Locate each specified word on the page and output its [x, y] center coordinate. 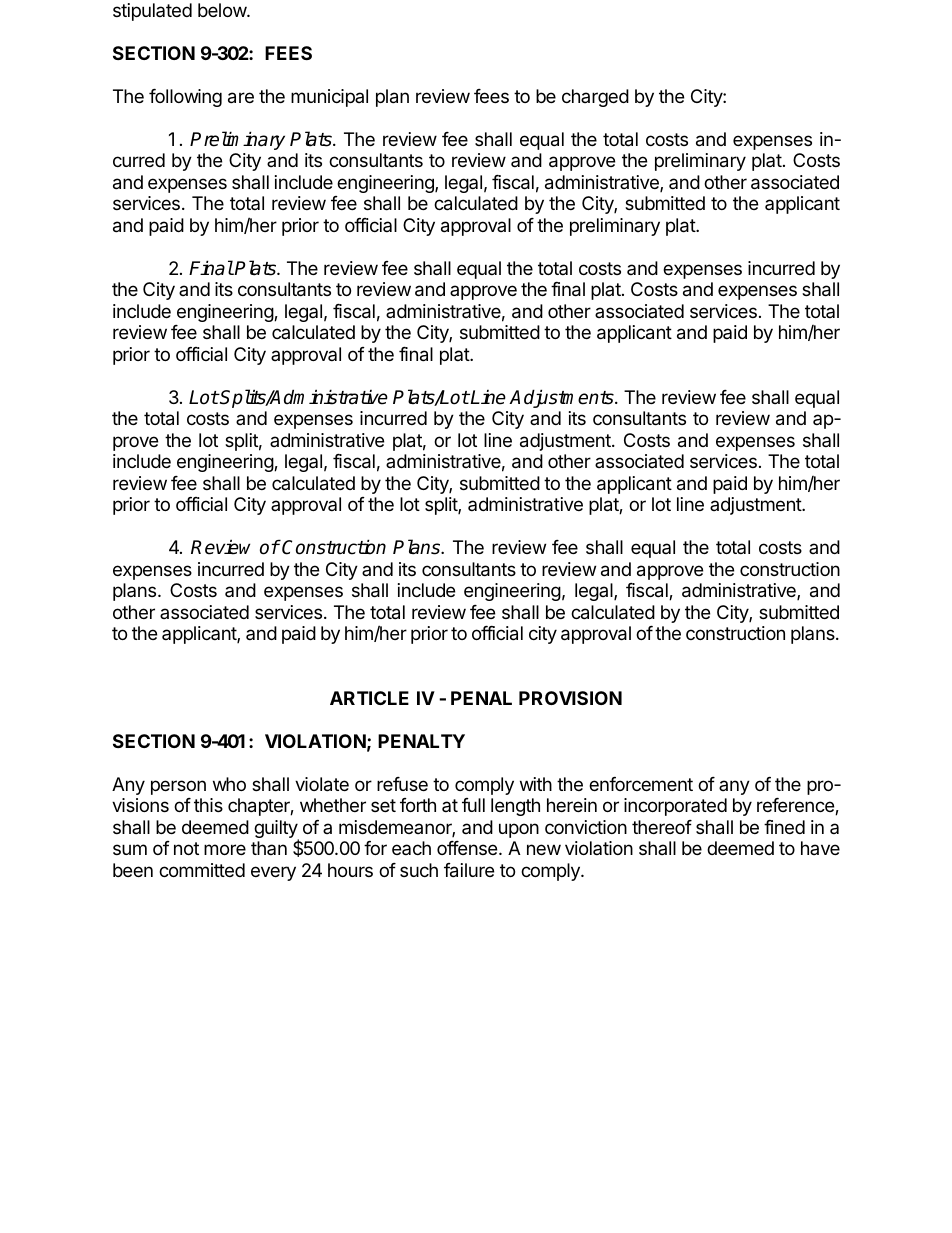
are [241, 98]
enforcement [641, 784]
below [223, 10]
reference [796, 806]
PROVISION [570, 698]
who [229, 784]
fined [784, 827]
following [185, 98]
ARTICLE [369, 698]
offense [467, 848]
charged [595, 98]
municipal [329, 98]
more [225, 849]
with [536, 784]
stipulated [152, 12]
